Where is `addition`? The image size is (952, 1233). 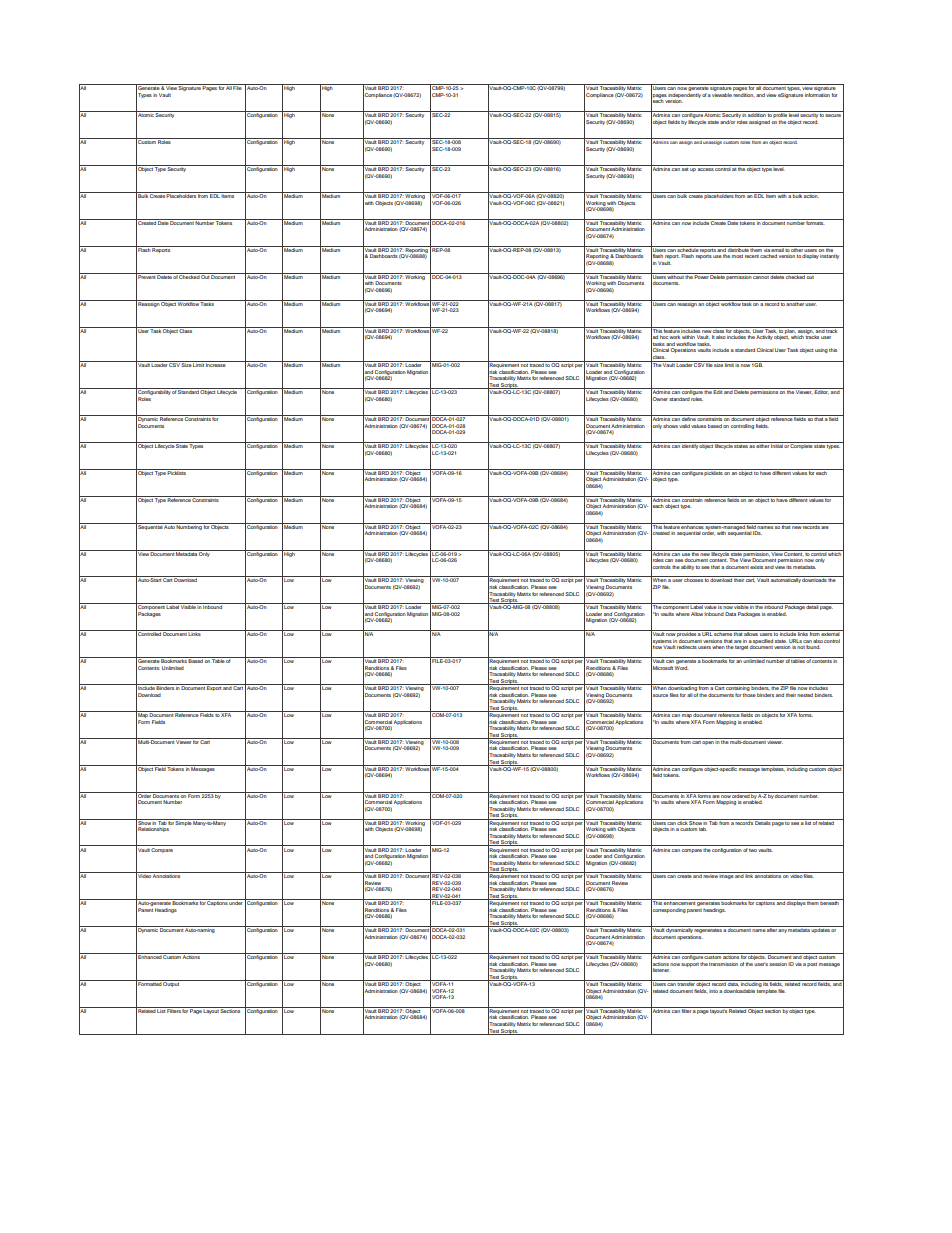
addition is located at coordinates (757, 114).
